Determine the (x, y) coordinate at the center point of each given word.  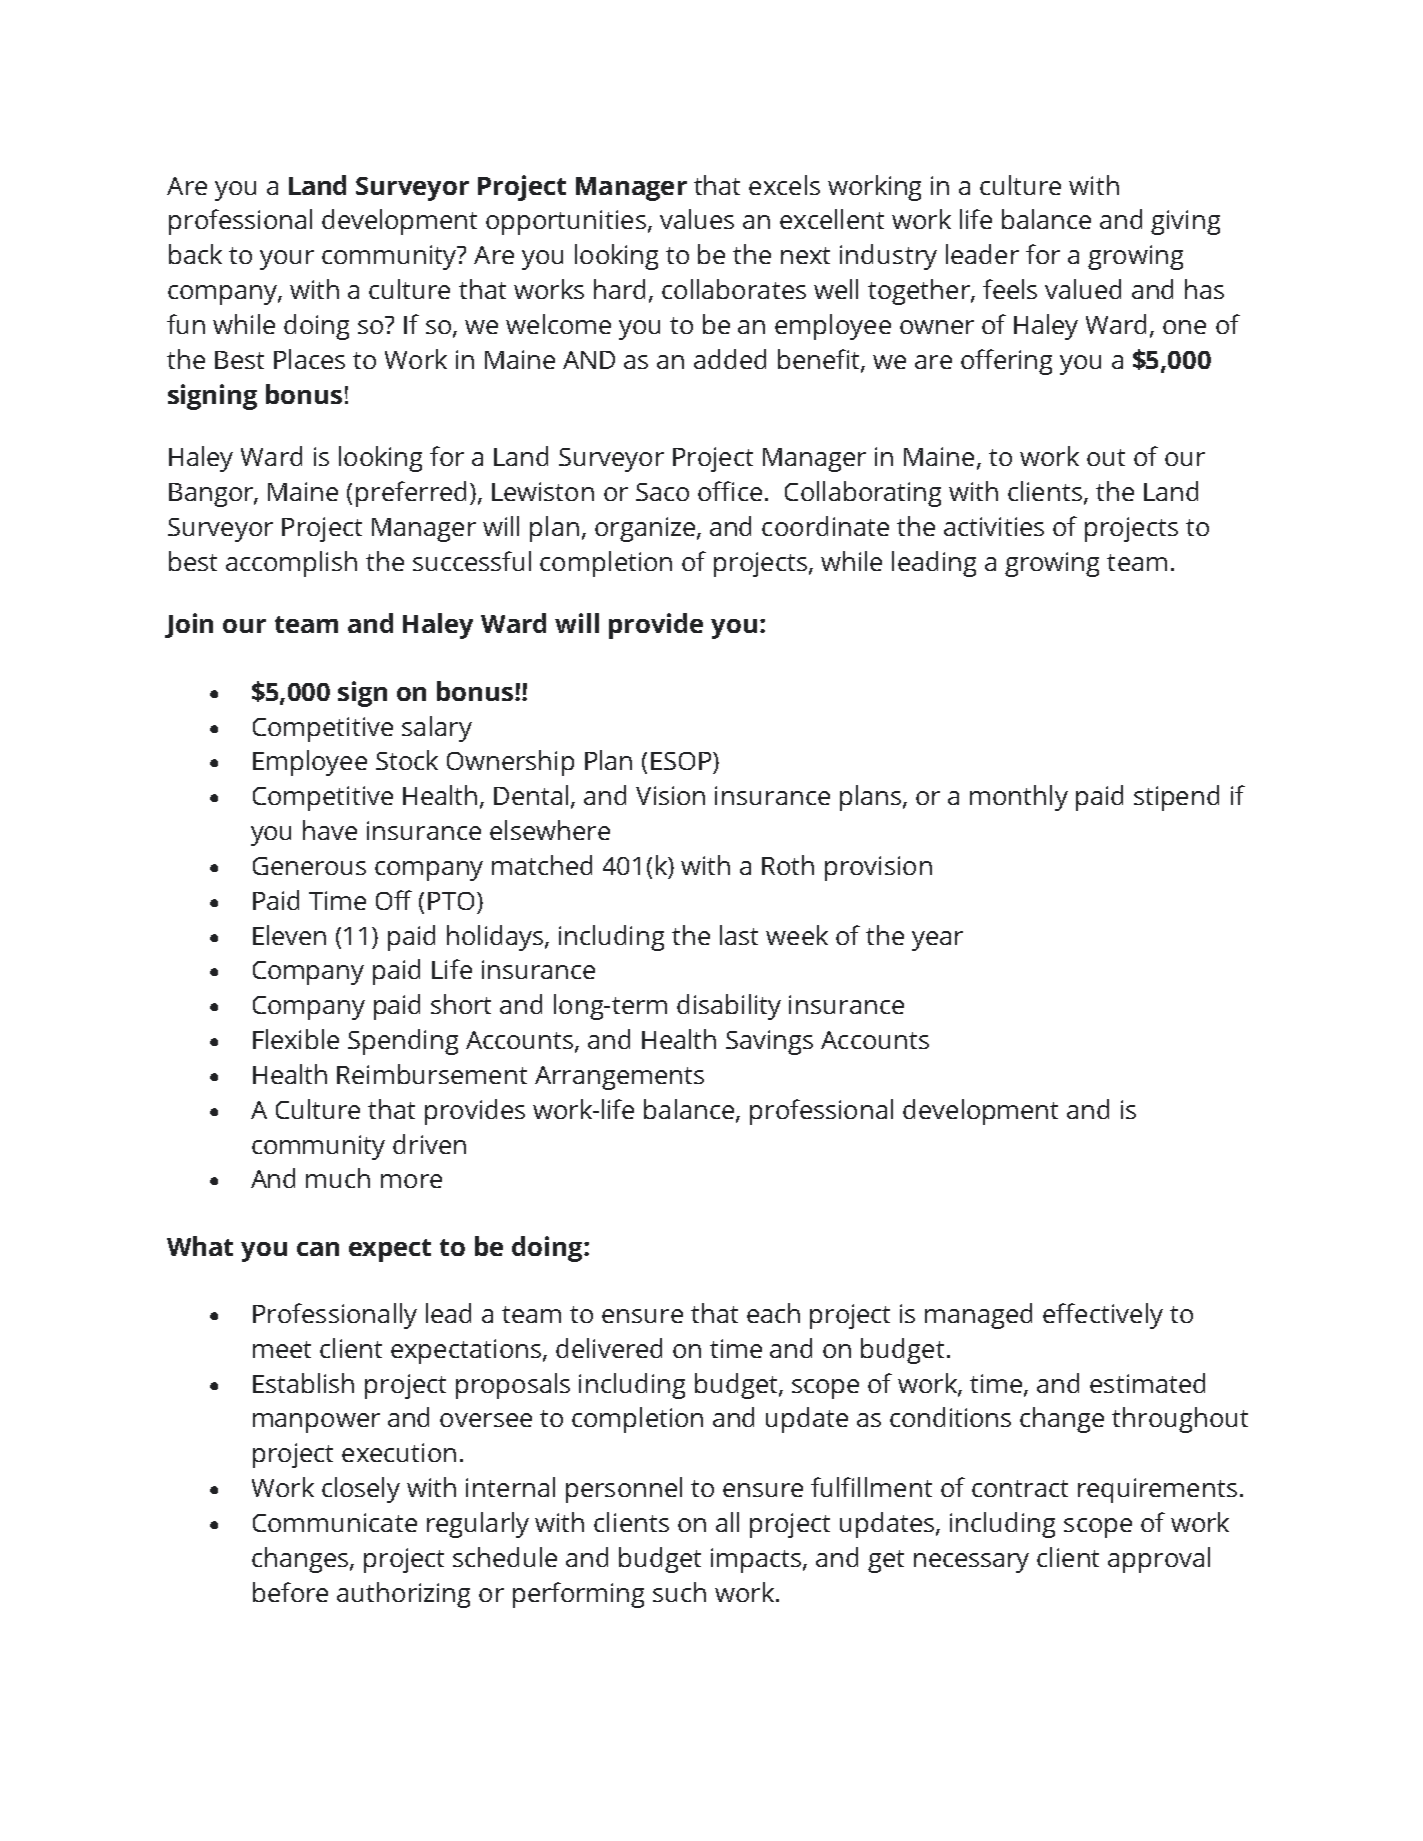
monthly (1019, 798)
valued (1083, 289)
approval (1159, 1560)
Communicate (335, 1522)
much (338, 1178)
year (937, 941)
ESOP (681, 761)
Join (189, 625)
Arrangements (619, 1078)
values (697, 219)
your (287, 260)
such (679, 1592)
